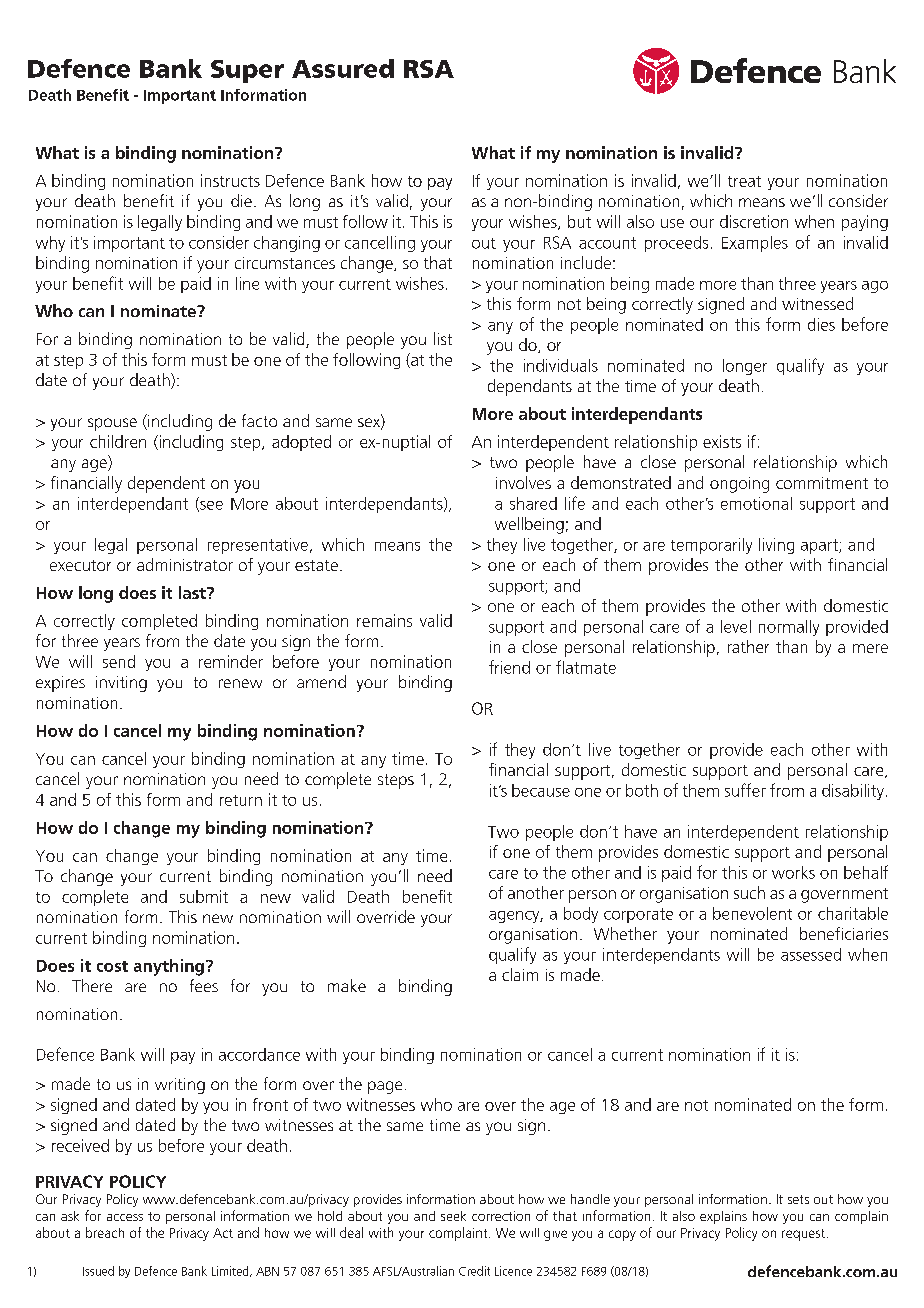 Image resolution: width=924 pixels, height=1308 pixels. I want to click on seek, so click(453, 1216).
